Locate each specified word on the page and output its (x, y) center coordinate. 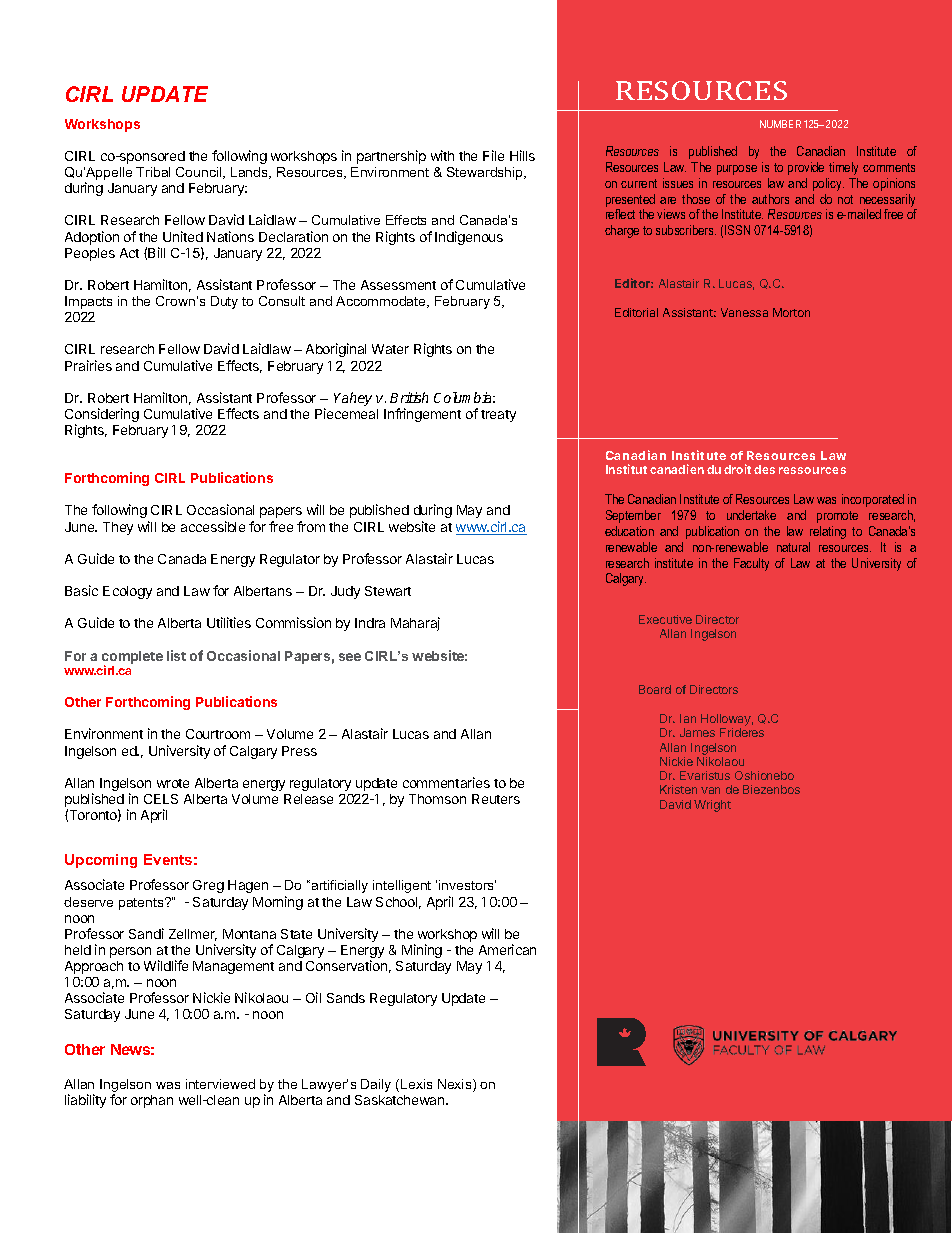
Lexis (416, 1084)
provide (806, 168)
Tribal (153, 172)
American (507, 949)
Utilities (229, 622)
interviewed (220, 1084)
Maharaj (415, 624)
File (493, 155)
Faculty (751, 564)
